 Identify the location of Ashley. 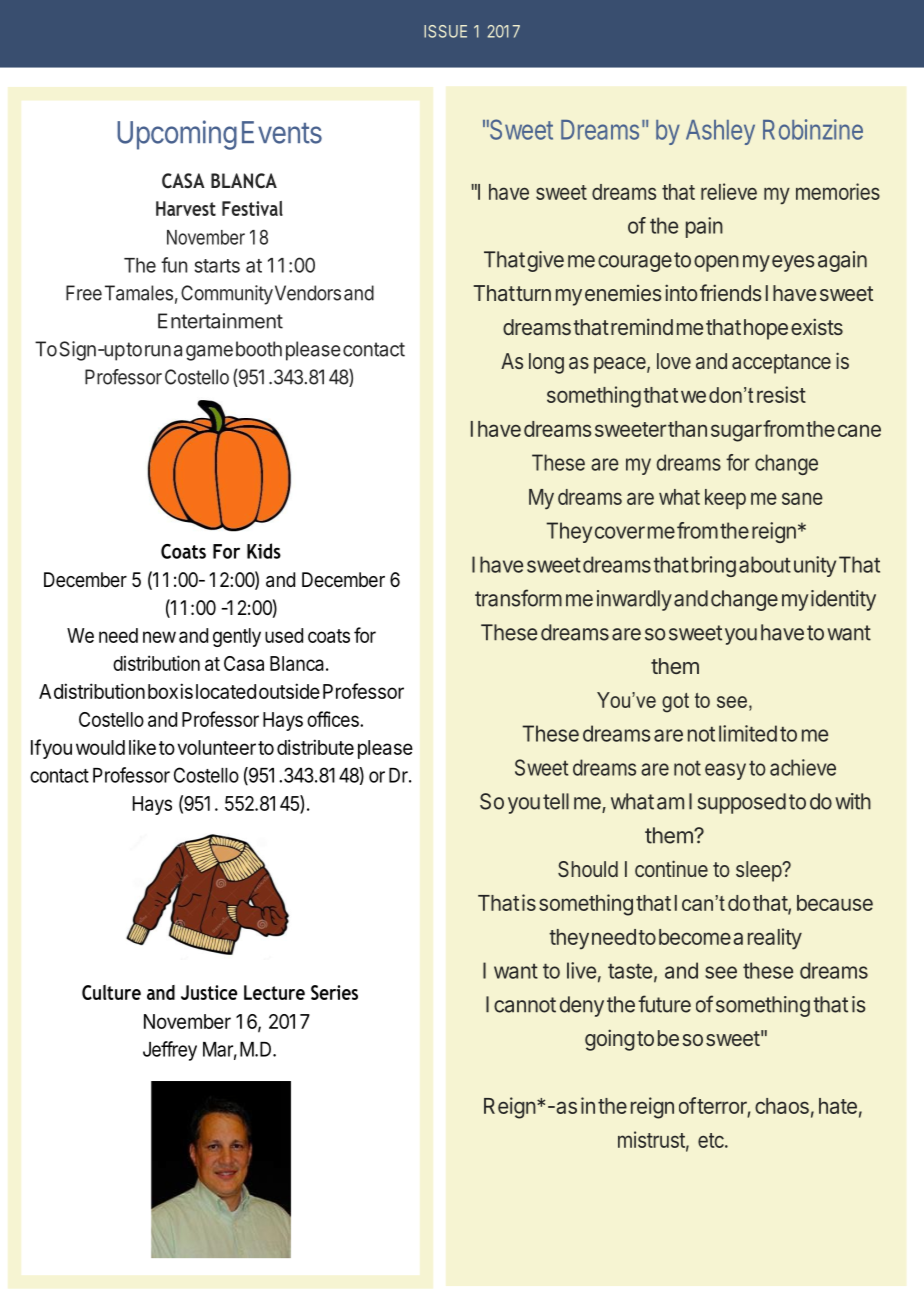
(720, 132).
